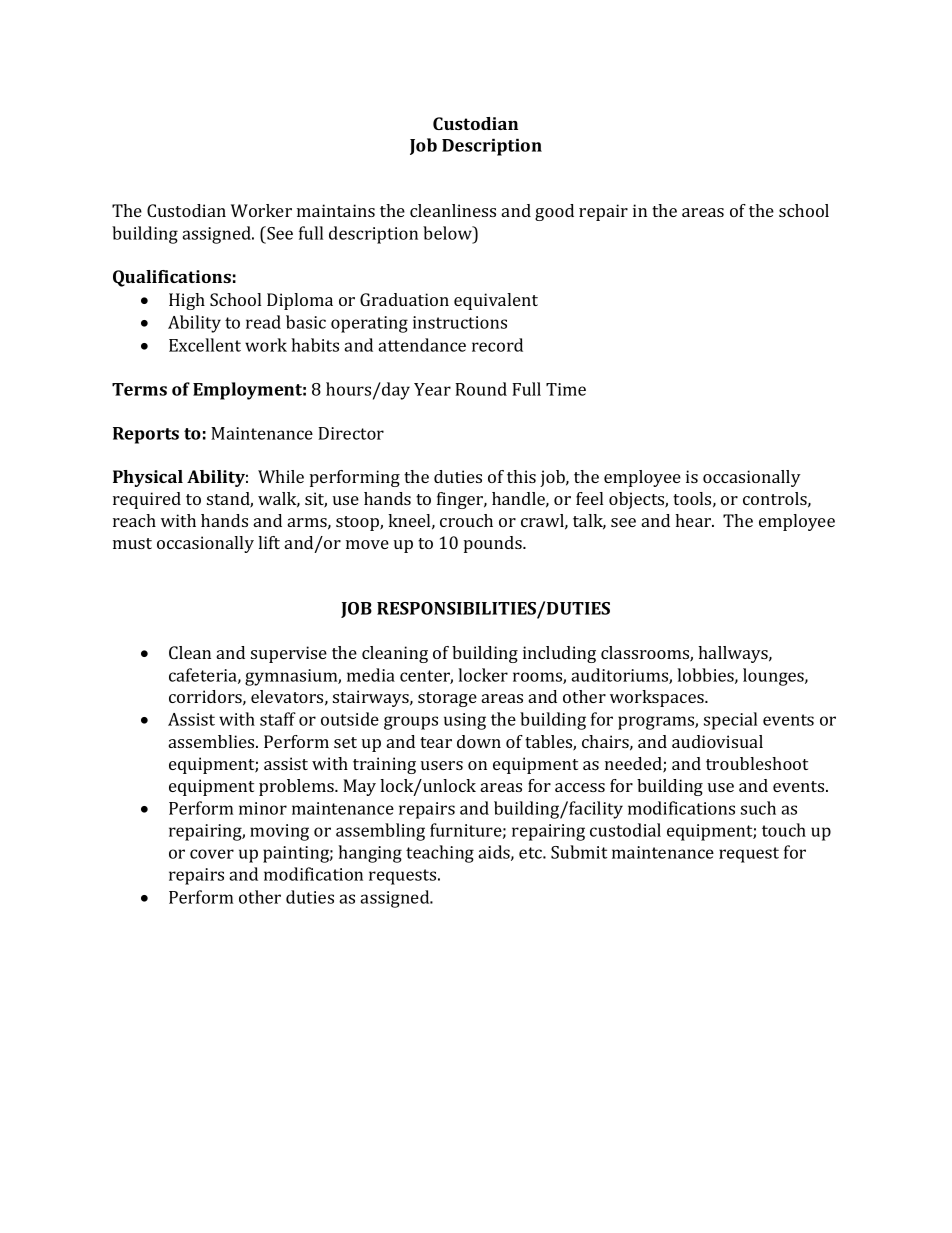 This page has width=952, height=1233. I want to click on Reports, so click(146, 435).
